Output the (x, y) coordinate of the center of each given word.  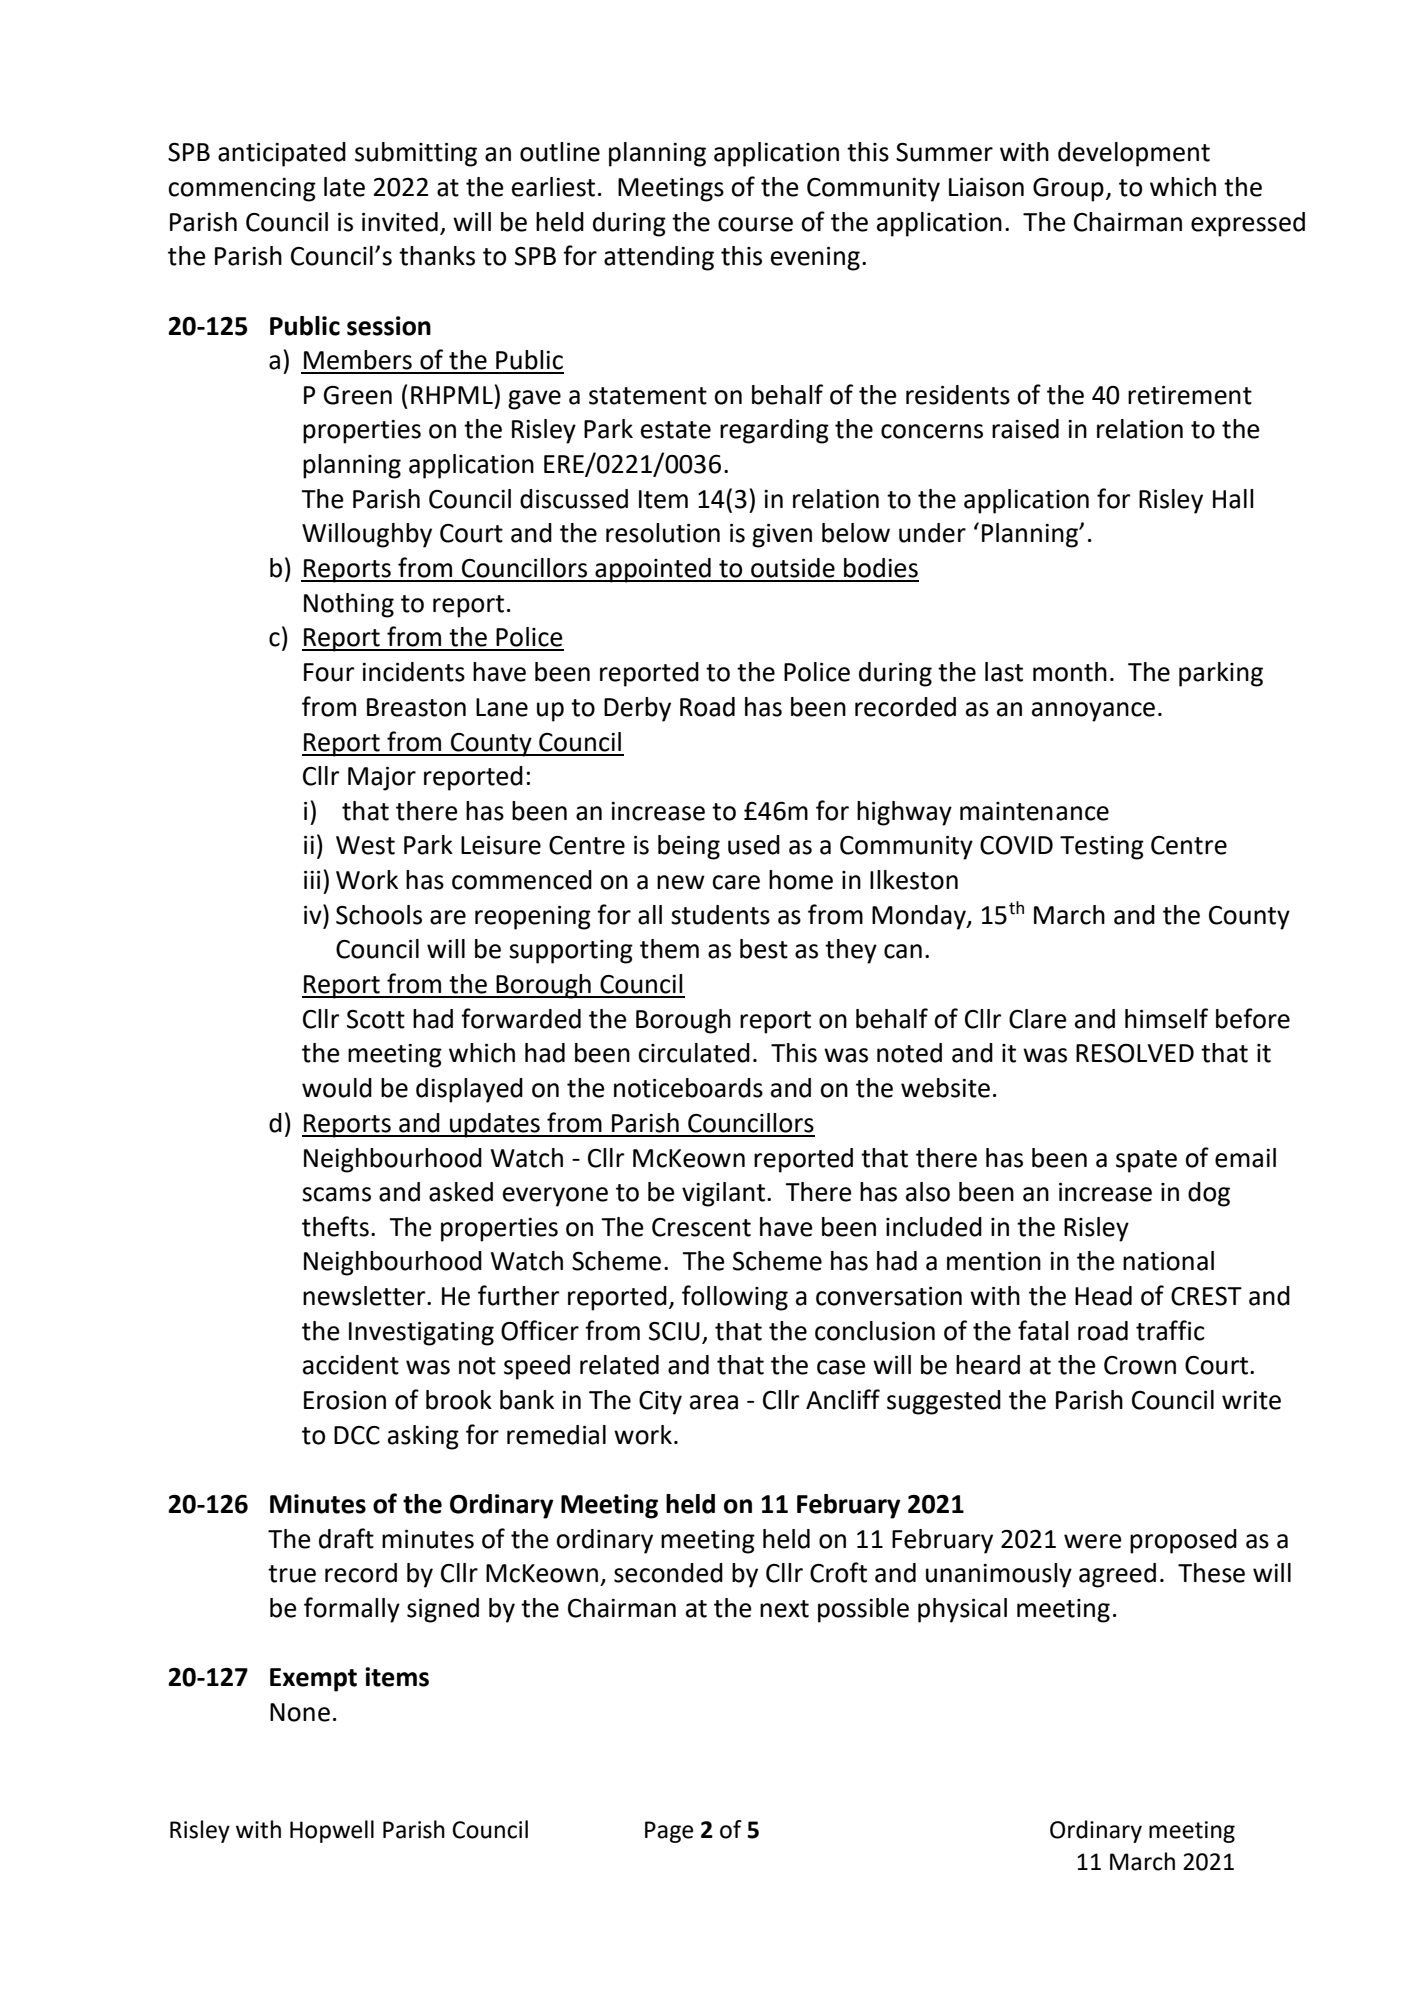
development (1134, 154)
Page (669, 1832)
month (1070, 672)
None (300, 1712)
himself (1166, 1018)
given (782, 536)
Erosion (345, 1400)
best (764, 949)
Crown (1140, 1365)
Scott (376, 1019)
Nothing (349, 605)
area (714, 1402)
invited (400, 222)
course (755, 224)
